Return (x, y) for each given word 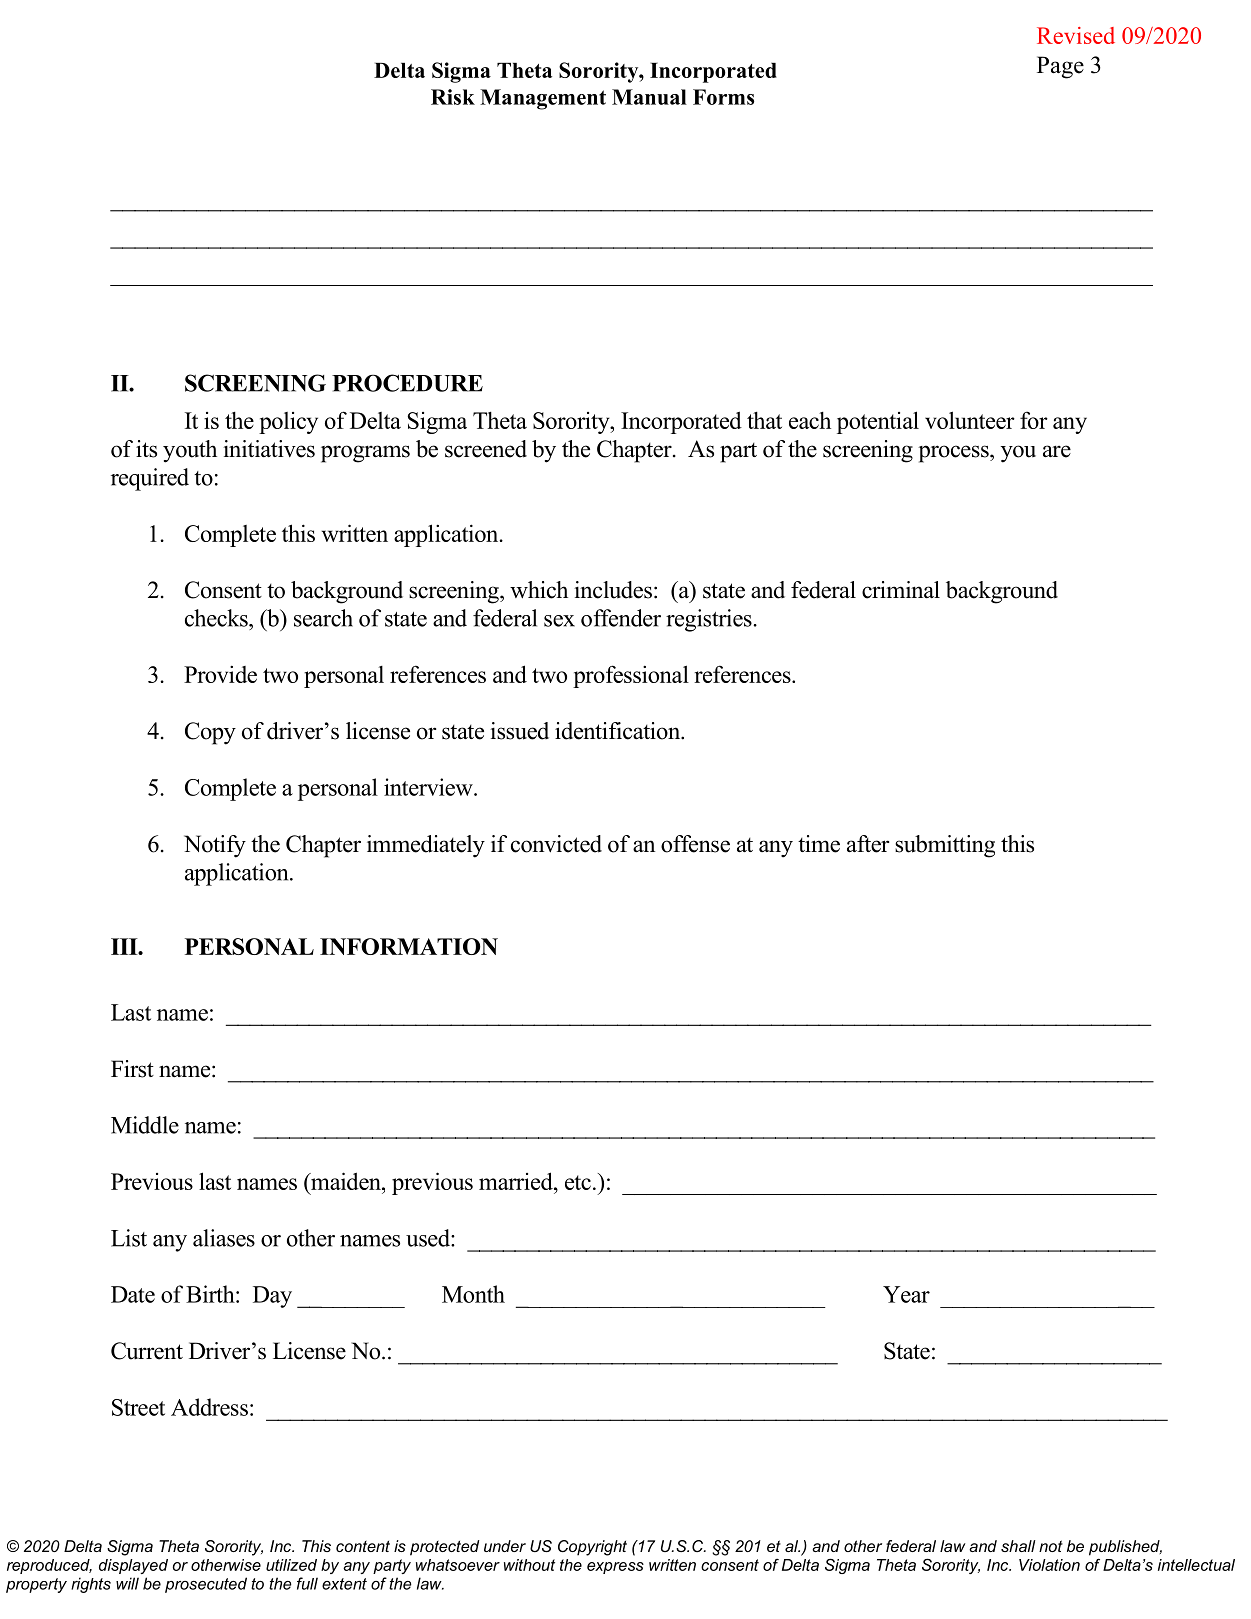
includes (613, 590)
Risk (453, 97)
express (615, 1568)
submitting (945, 846)
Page (1060, 67)
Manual (649, 97)
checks (217, 618)
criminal (901, 590)
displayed (133, 1566)
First (132, 1069)
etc (578, 1182)
